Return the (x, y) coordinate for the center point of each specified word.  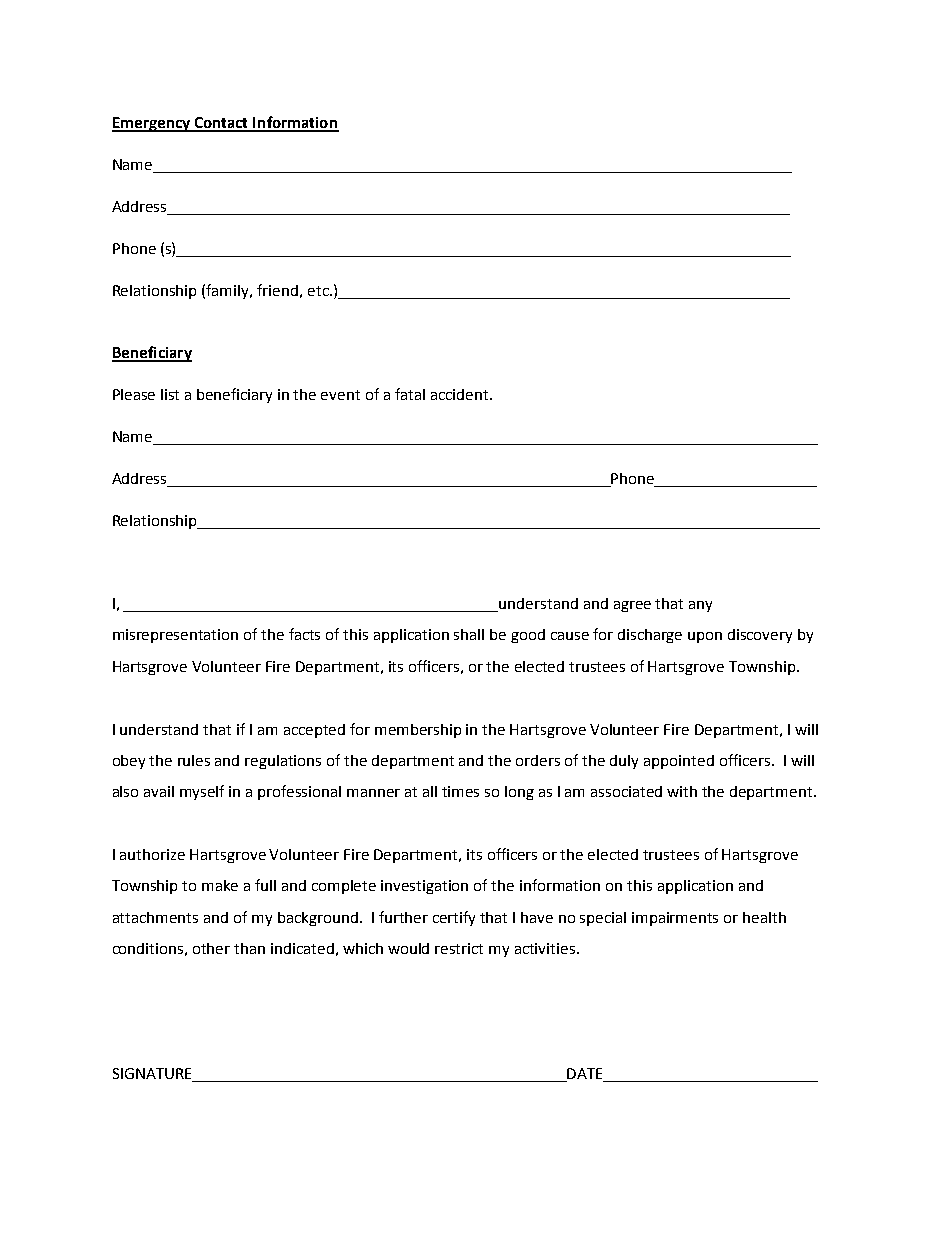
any (700, 606)
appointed (679, 762)
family (229, 291)
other (211, 948)
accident (461, 394)
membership (418, 731)
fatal (410, 394)
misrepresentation (175, 636)
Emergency (152, 124)
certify (454, 918)
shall (469, 634)
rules (194, 760)
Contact (221, 124)
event (340, 395)
